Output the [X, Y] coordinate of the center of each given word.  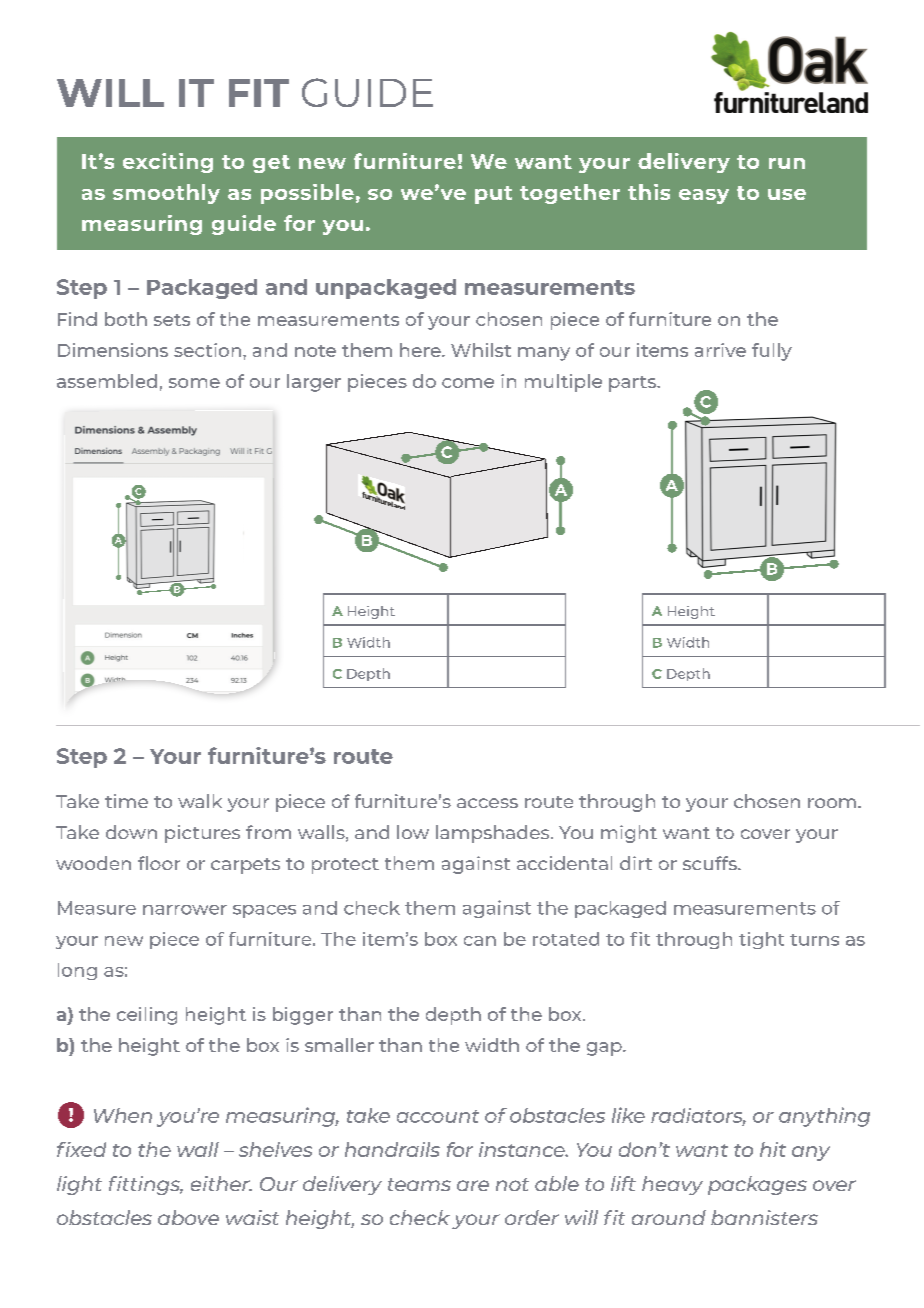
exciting [168, 163]
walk [200, 801]
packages [757, 1185]
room [832, 803]
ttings [153, 1185]
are [473, 1185]
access [487, 803]
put [493, 195]
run [787, 163]
